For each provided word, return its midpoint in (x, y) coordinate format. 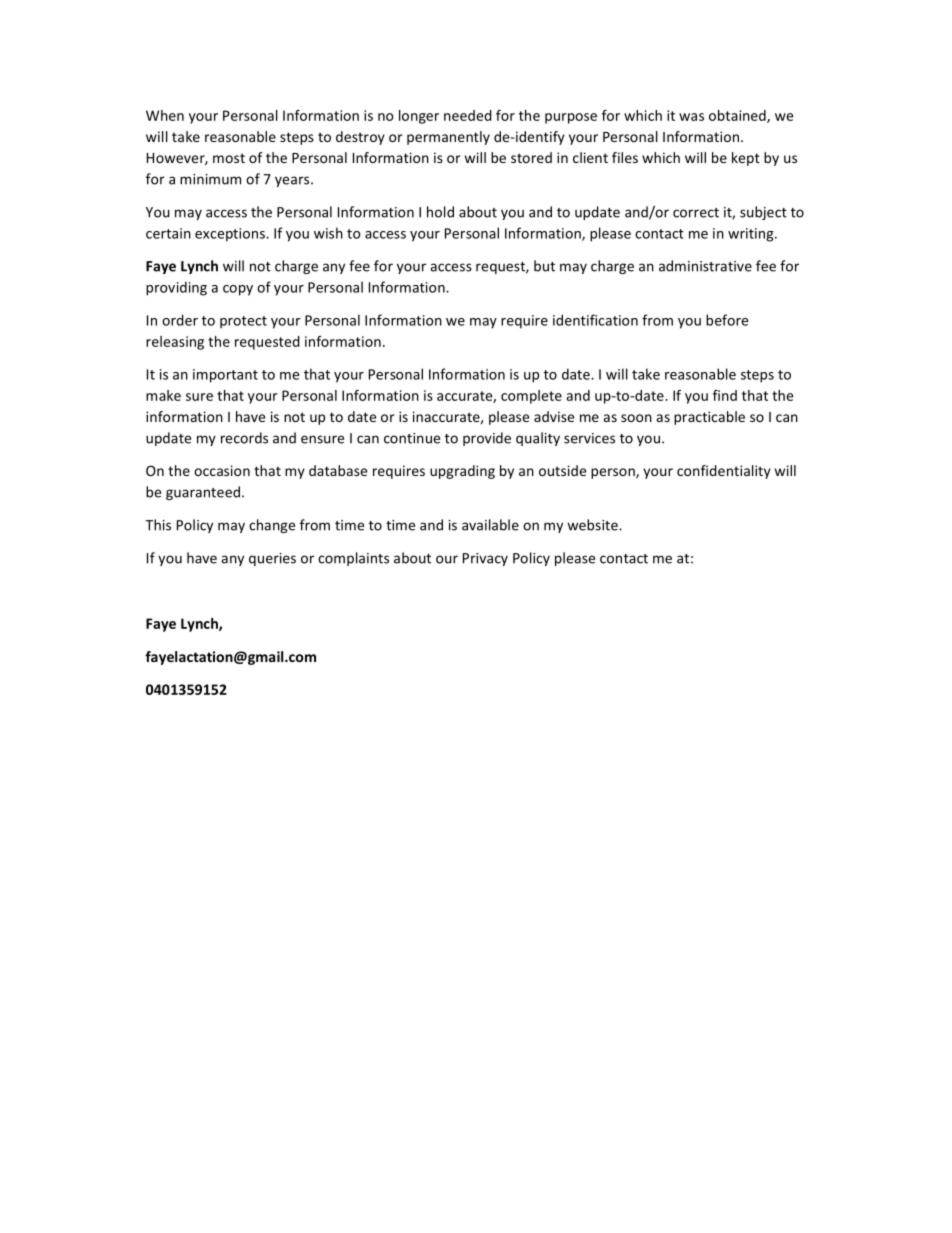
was (691, 117)
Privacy (485, 559)
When (165, 115)
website (593, 525)
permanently (448, 138)
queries (272, 559)
